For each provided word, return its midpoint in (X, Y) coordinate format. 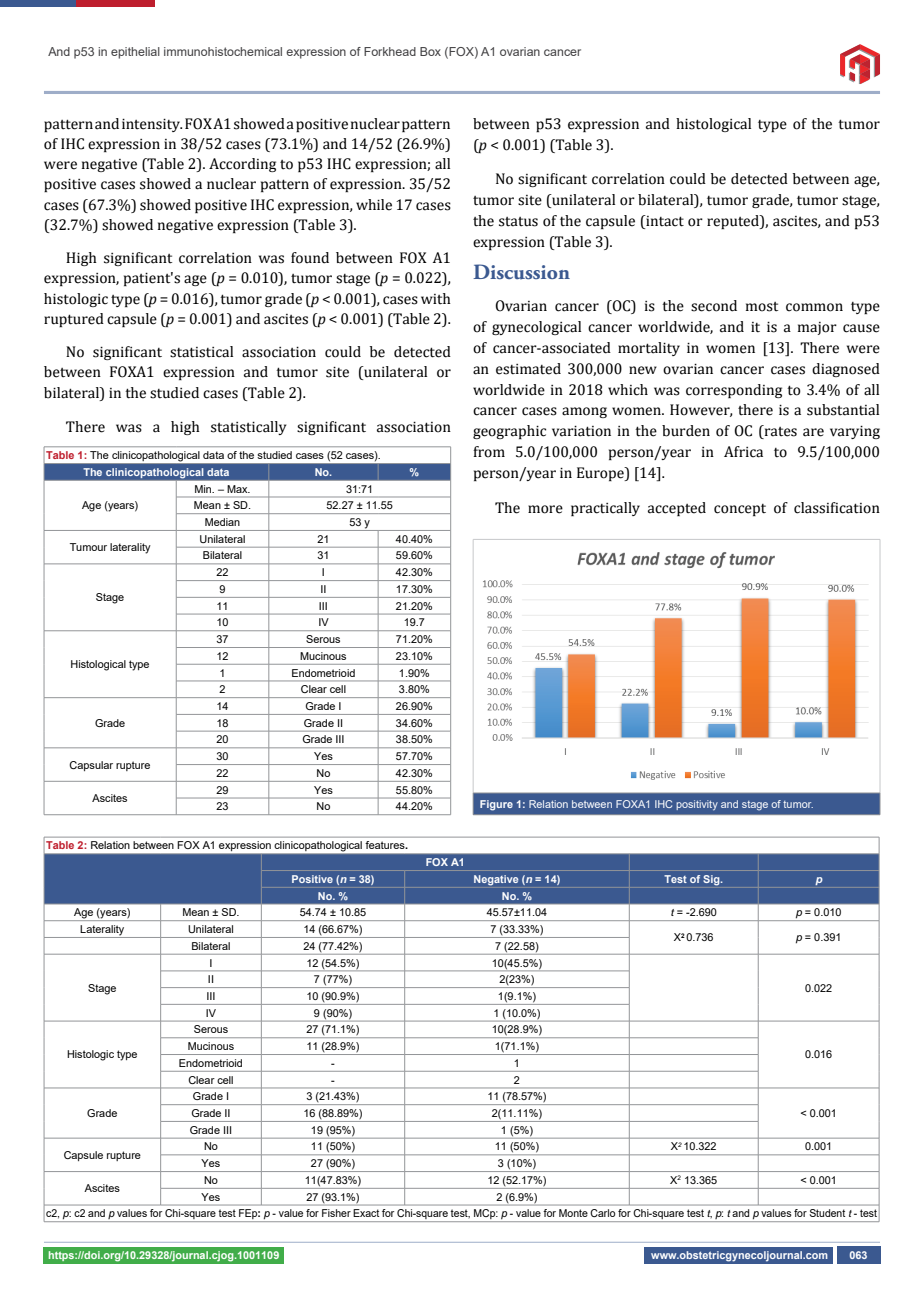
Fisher (336, 1213)
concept (740, 510)
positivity (697, 805)
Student (827, 1213)
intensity (152, 125)
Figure (496, 805)
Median (222, 522)
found (310, 258)
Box (430, 51)
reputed (734, 222)
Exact (366, 1213)
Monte (573, 1213)
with (436, 299)
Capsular (91, 766)
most (762, 307)
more (545, 509)
